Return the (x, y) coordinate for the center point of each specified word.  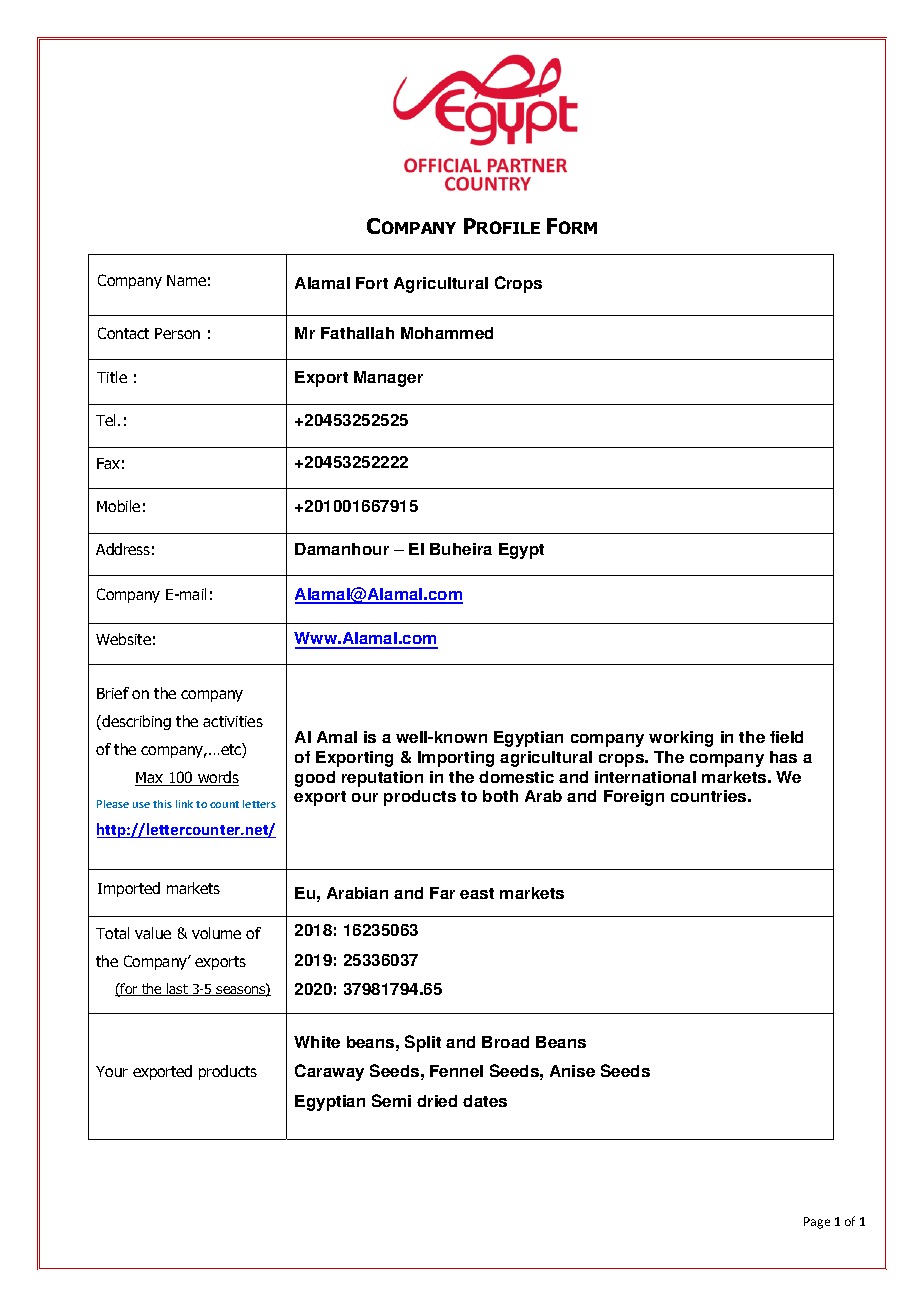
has (783, 757)
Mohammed (447, 333)
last (177, 989)
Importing (456, 759)
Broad (505, 1042)
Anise (572, 1071)
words (217, 778)
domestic (516, 777)
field (786, 737)
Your (112, 1071)
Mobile (118, 506)
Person (177, 333)
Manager (388, 379)
